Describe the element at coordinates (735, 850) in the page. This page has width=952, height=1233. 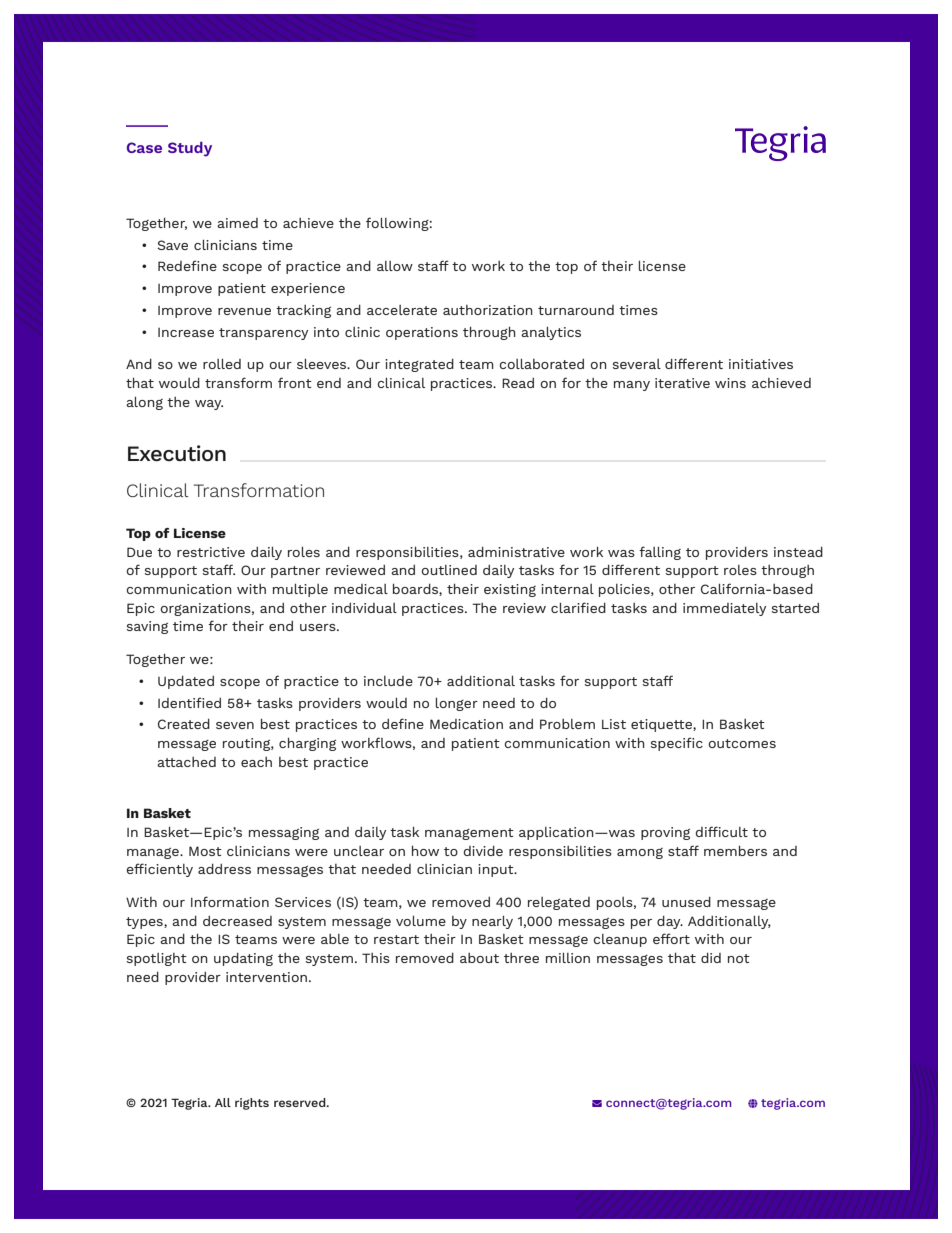
I see `members` at that location.
